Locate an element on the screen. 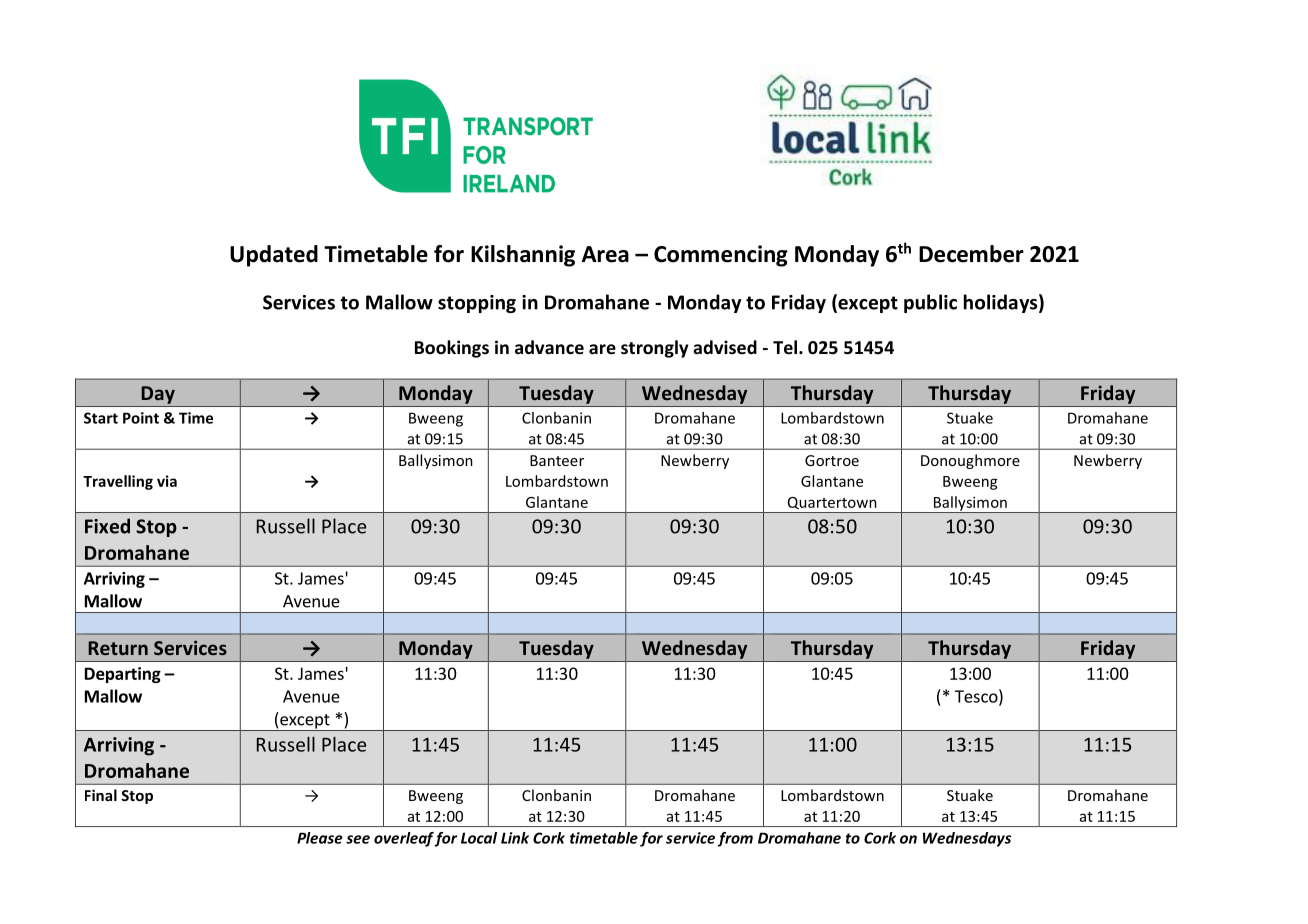  Departing is located at coordinates (123, 675).
